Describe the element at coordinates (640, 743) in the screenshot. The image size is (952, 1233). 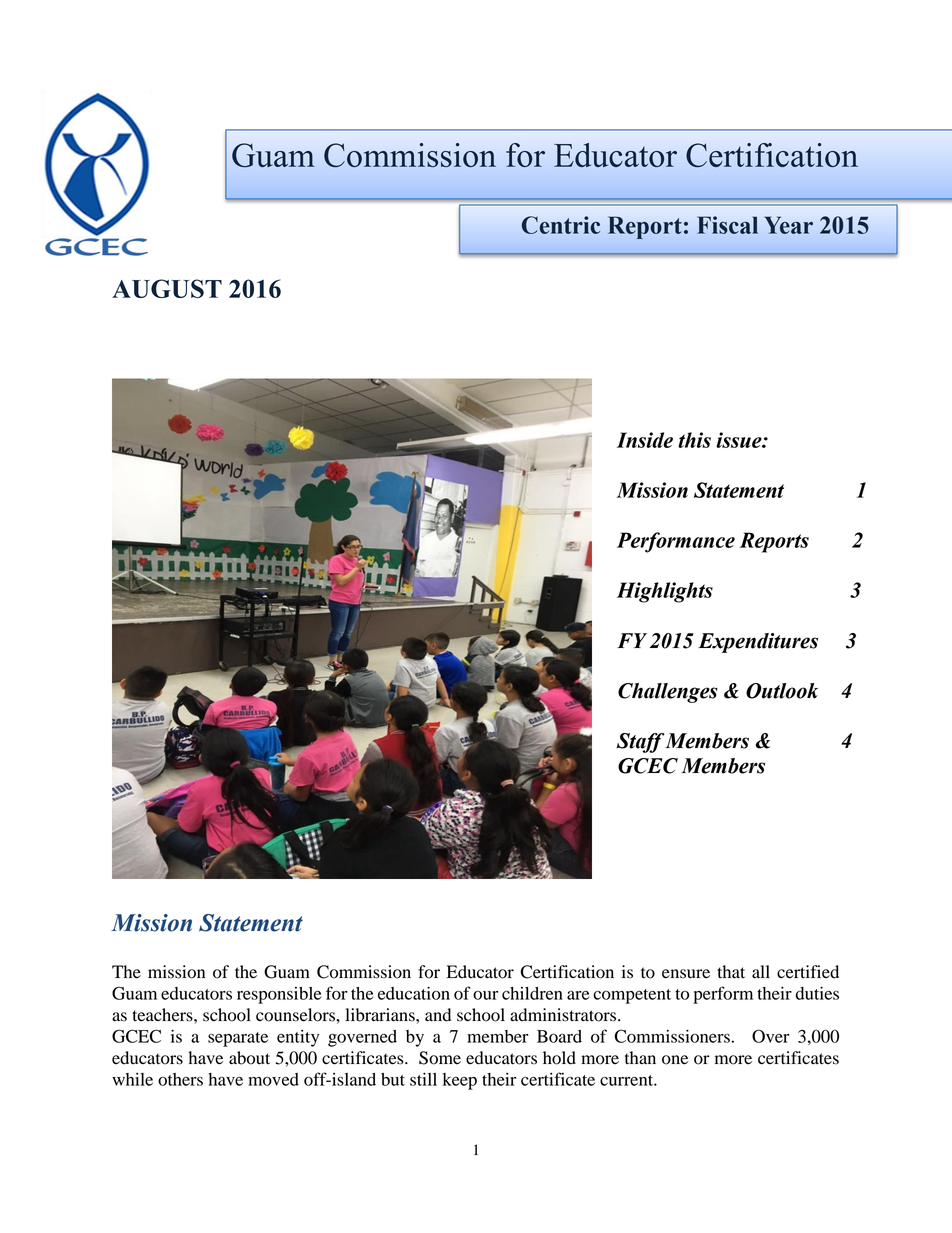
I see `Staff` at that location.
